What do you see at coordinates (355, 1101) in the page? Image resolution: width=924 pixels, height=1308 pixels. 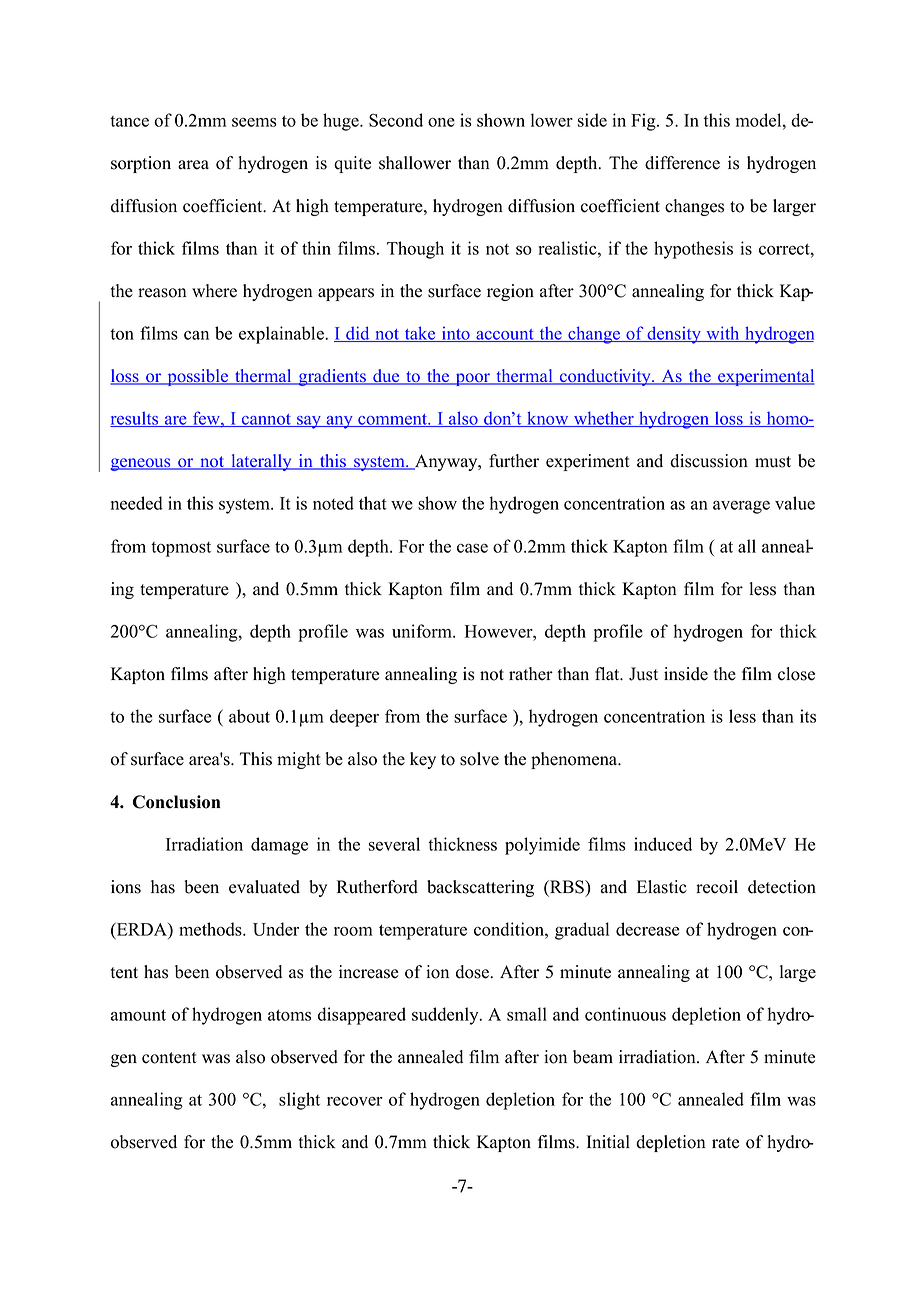 I see `recover` at bounding box center [355, 1101].
